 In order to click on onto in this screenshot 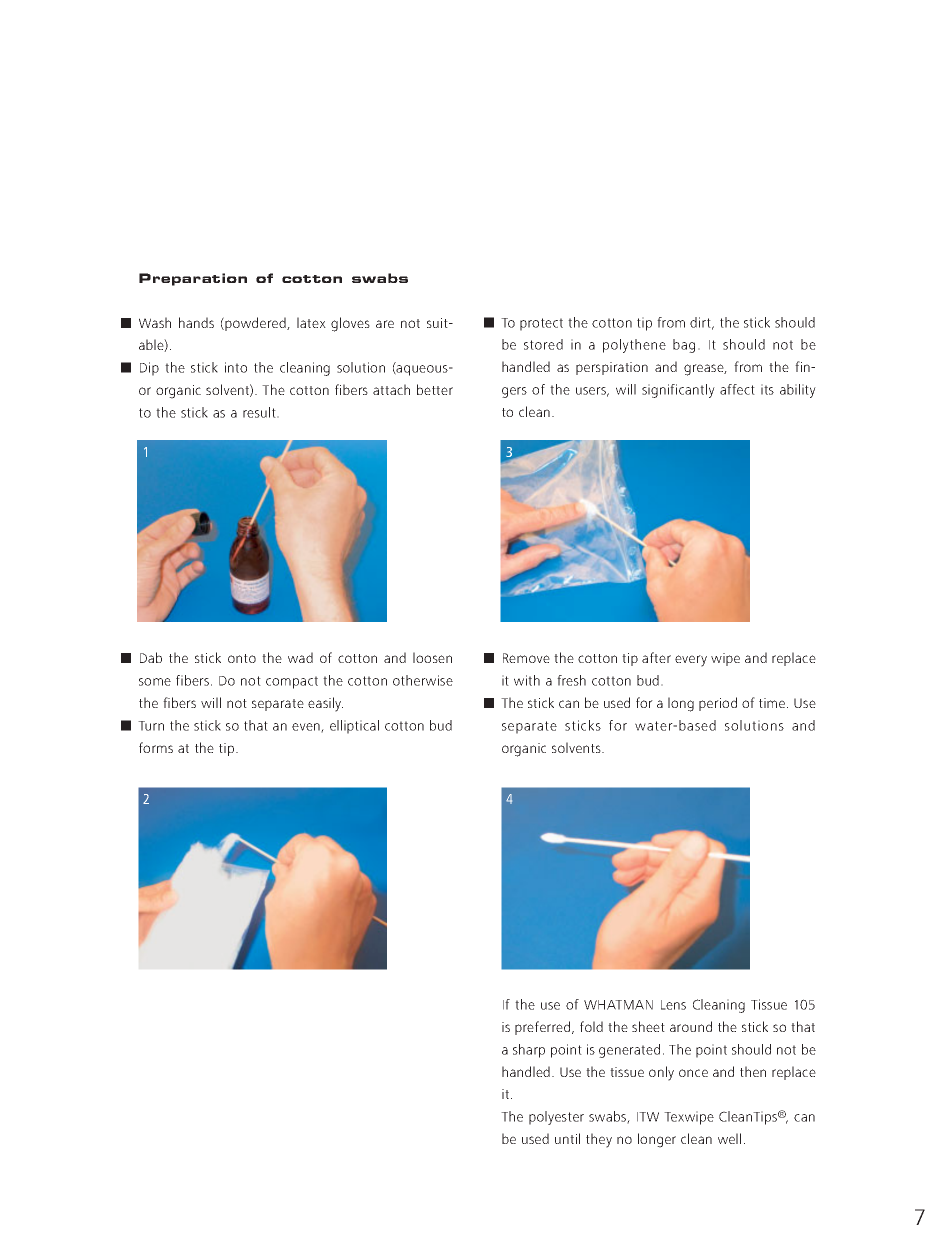, I will do `click(242, 658)`.
